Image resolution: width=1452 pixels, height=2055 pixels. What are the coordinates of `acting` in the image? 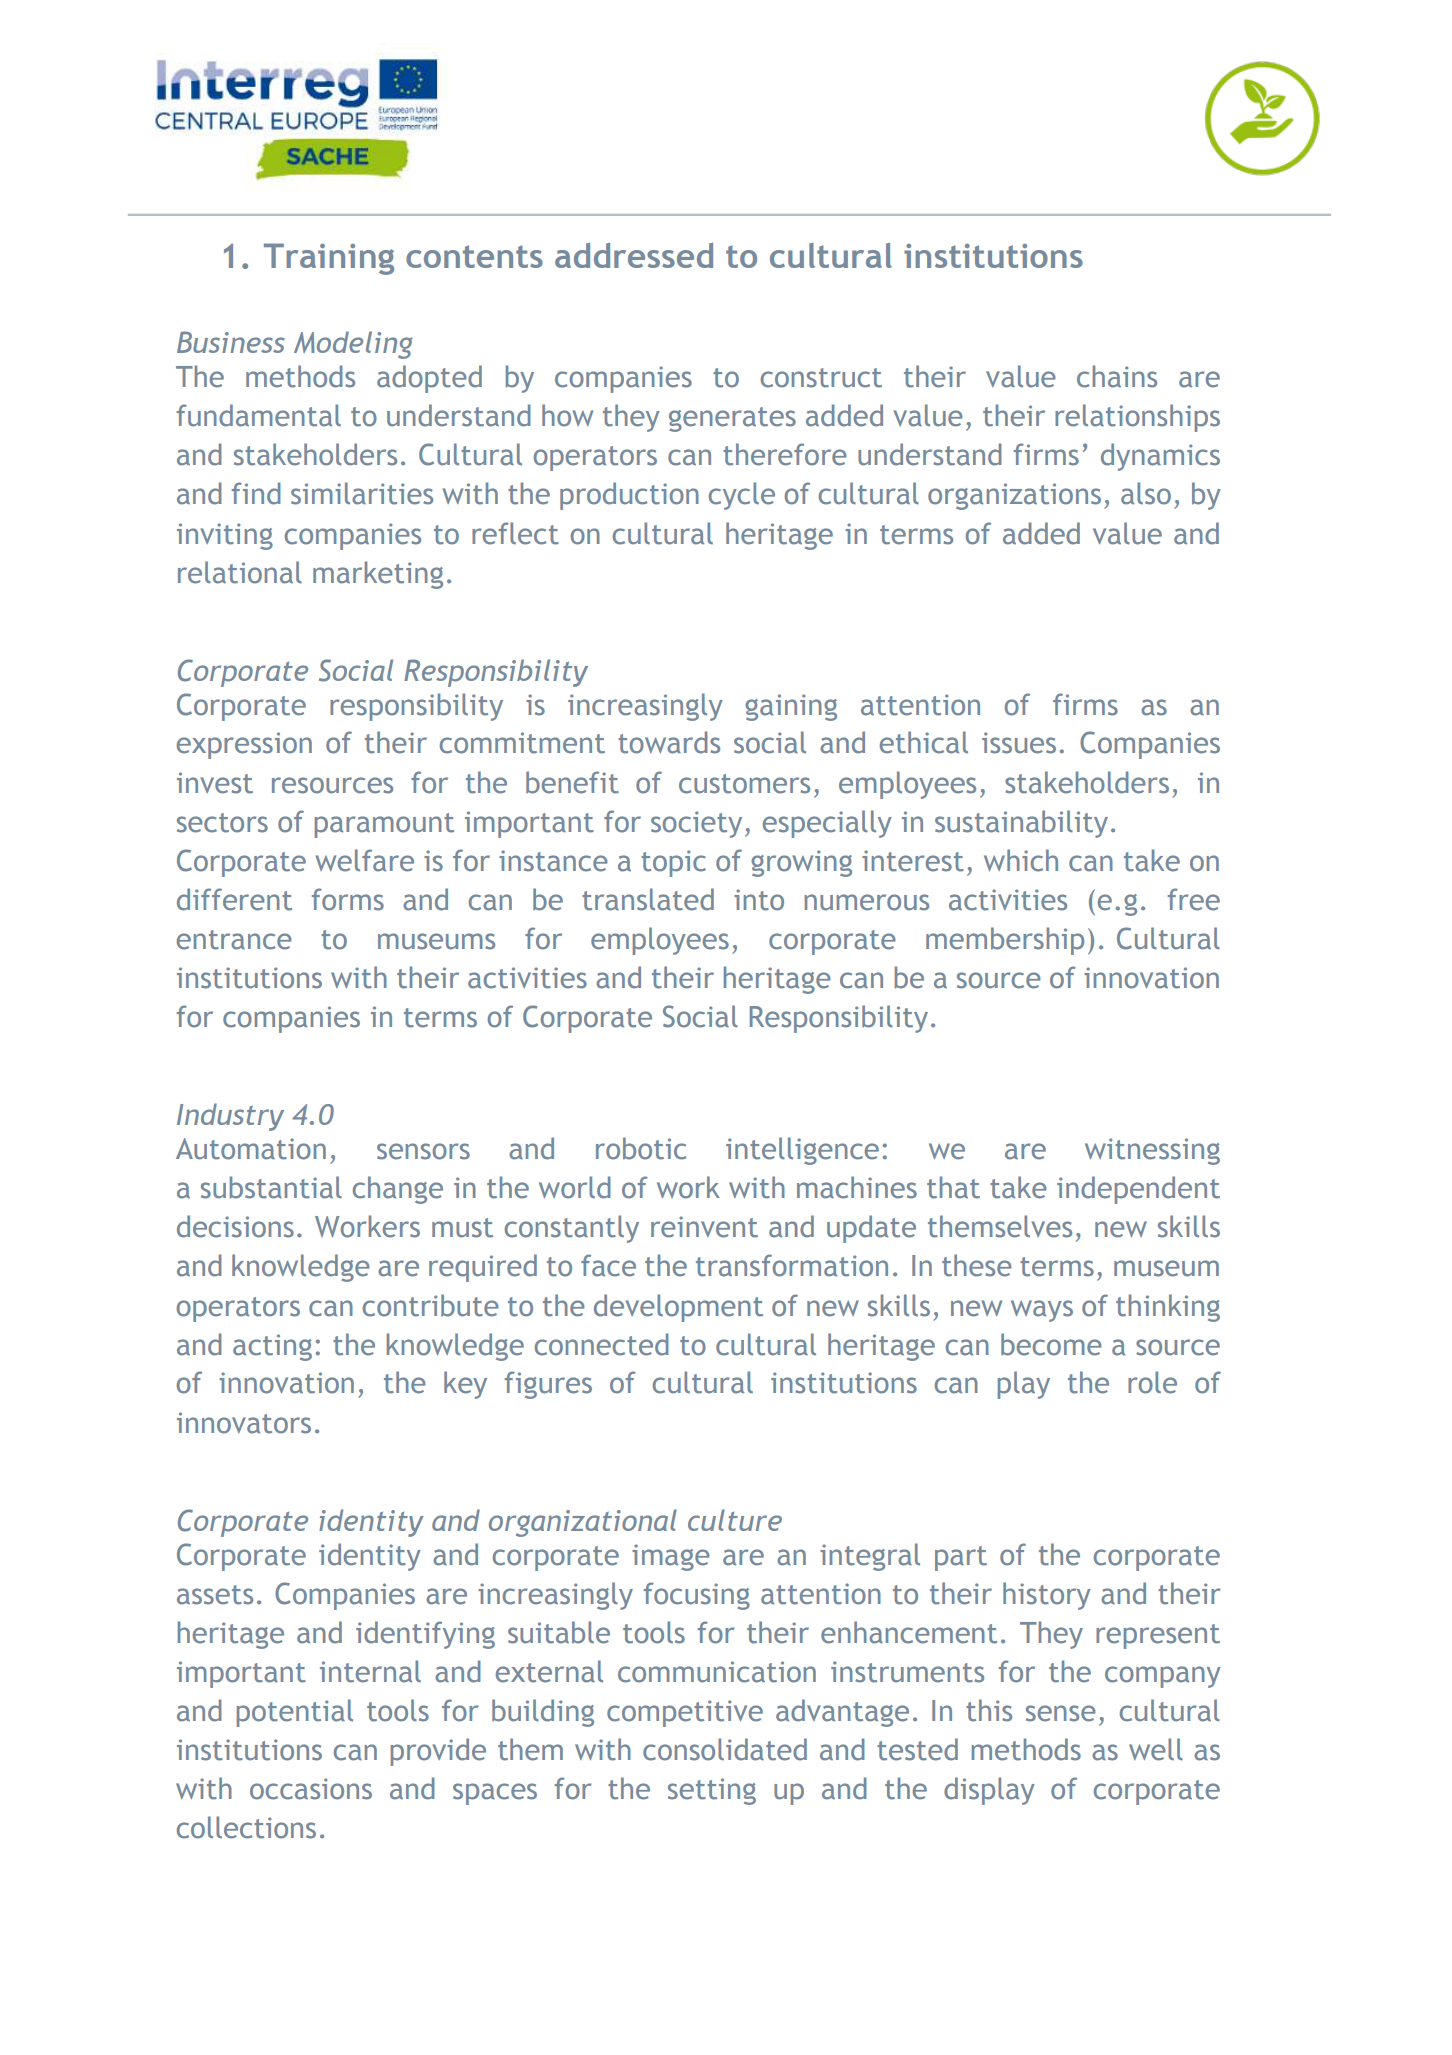 It's located at (272, 1347).
